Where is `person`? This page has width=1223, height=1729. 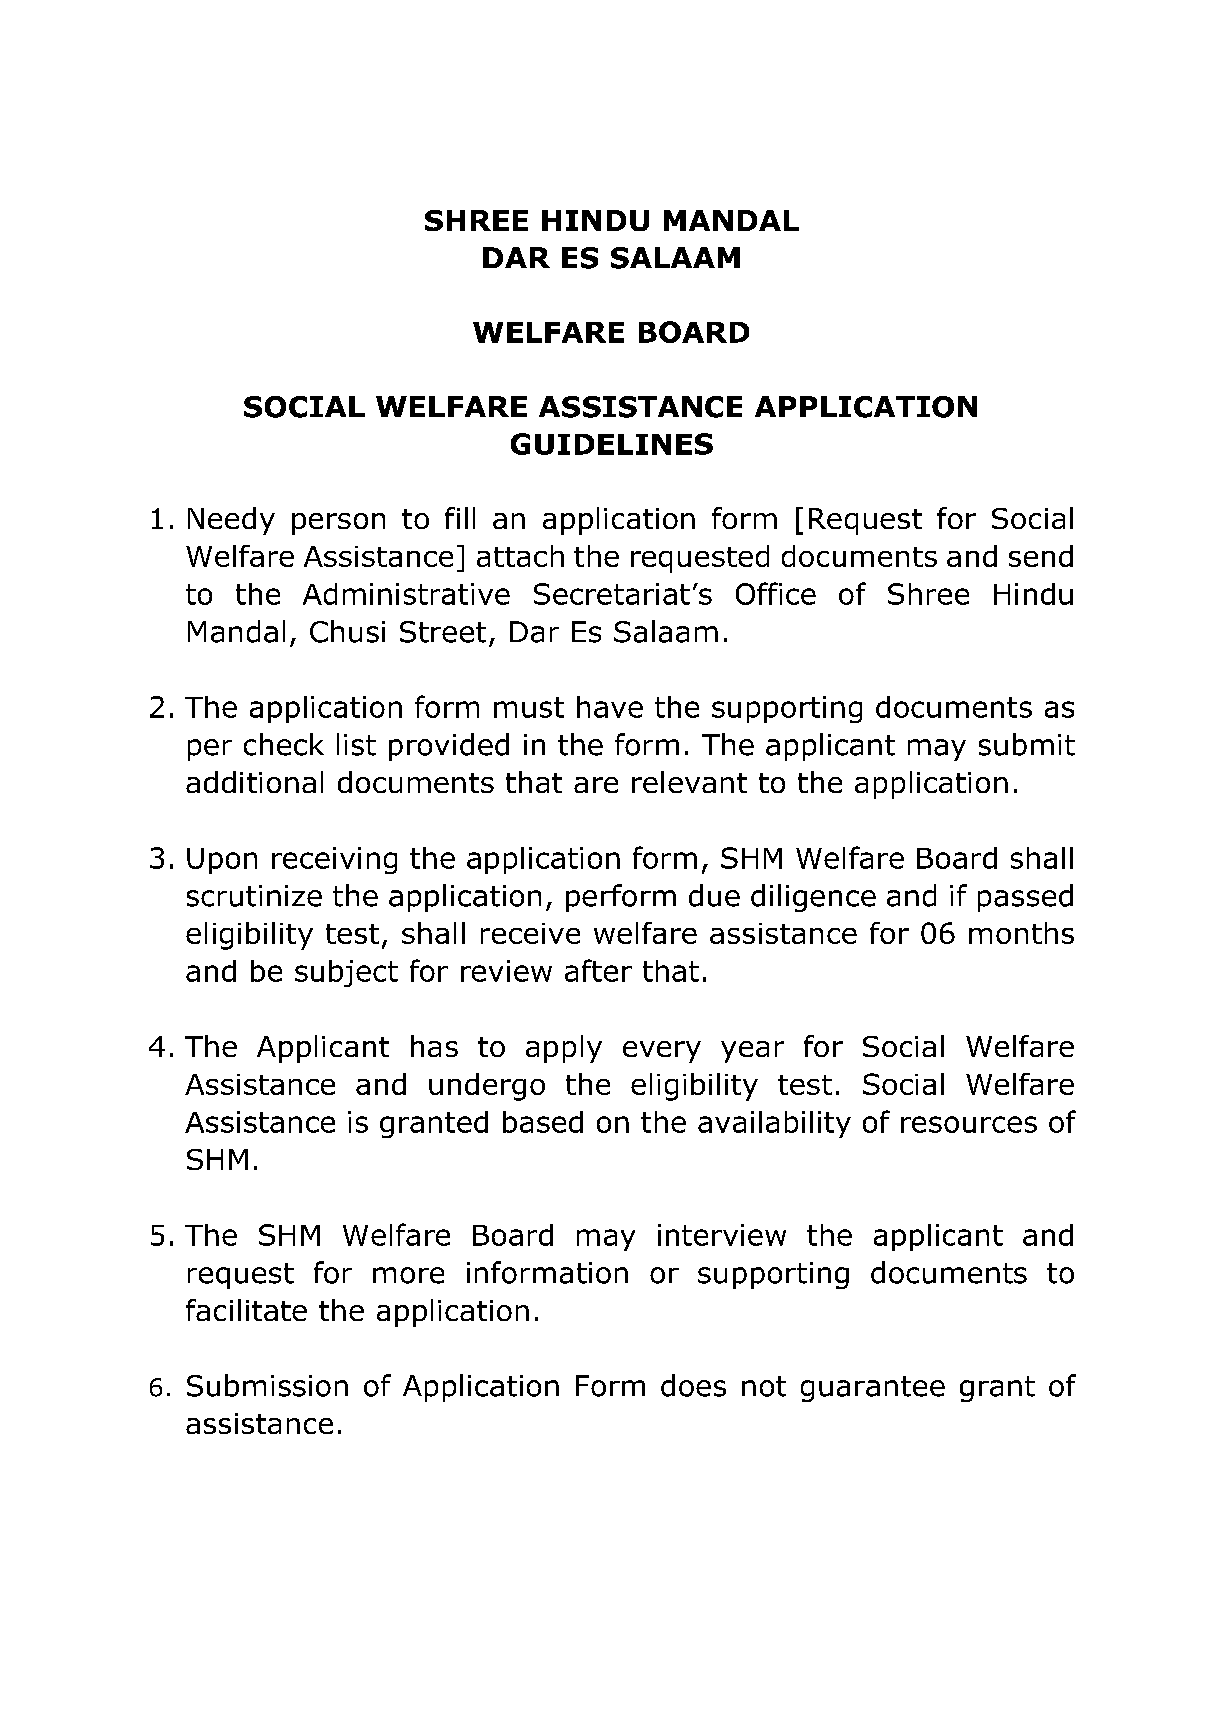 person is located at coordinates (338, 524).
